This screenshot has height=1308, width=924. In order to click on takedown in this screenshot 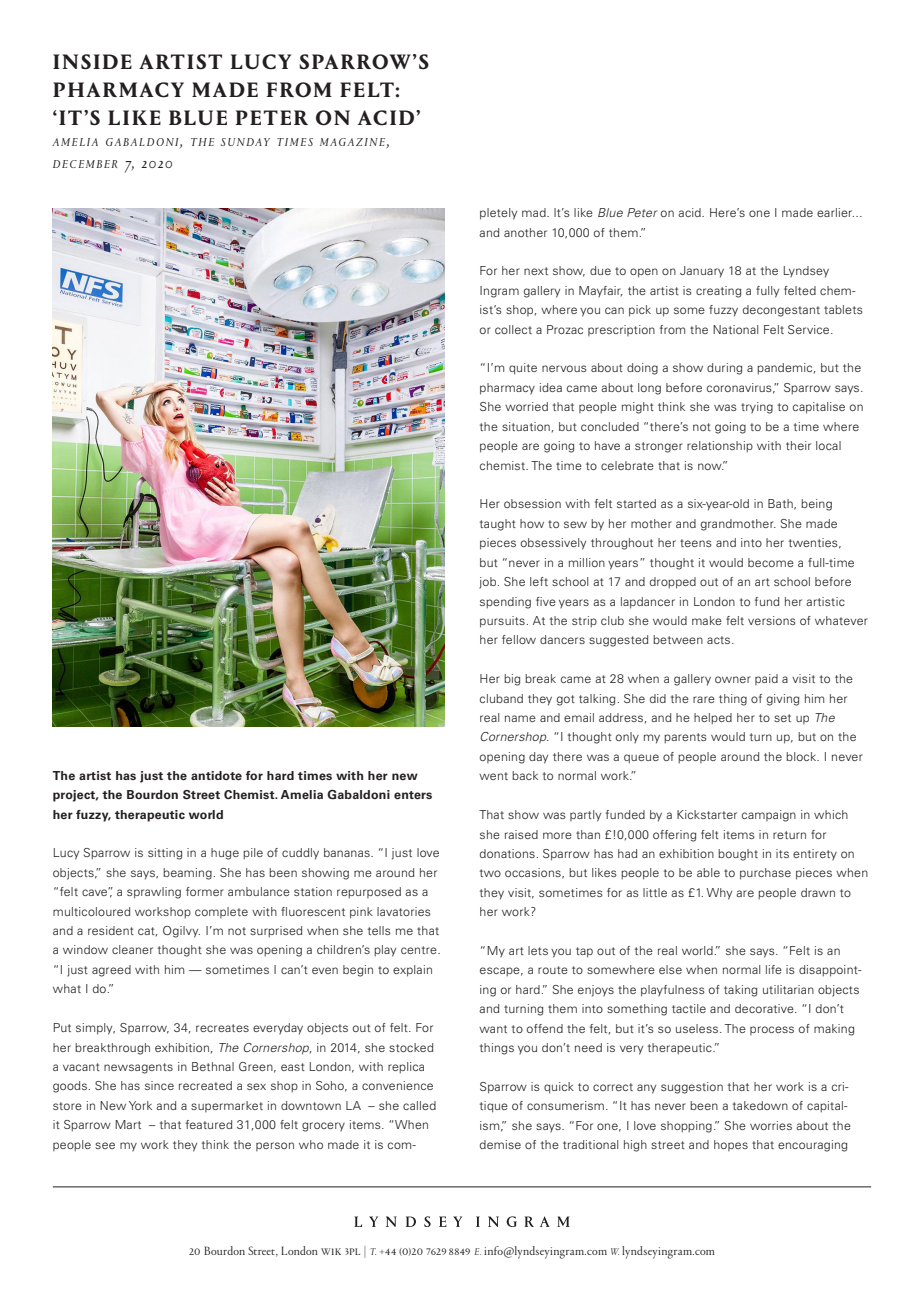, I will do `click(760, 1105)`.
